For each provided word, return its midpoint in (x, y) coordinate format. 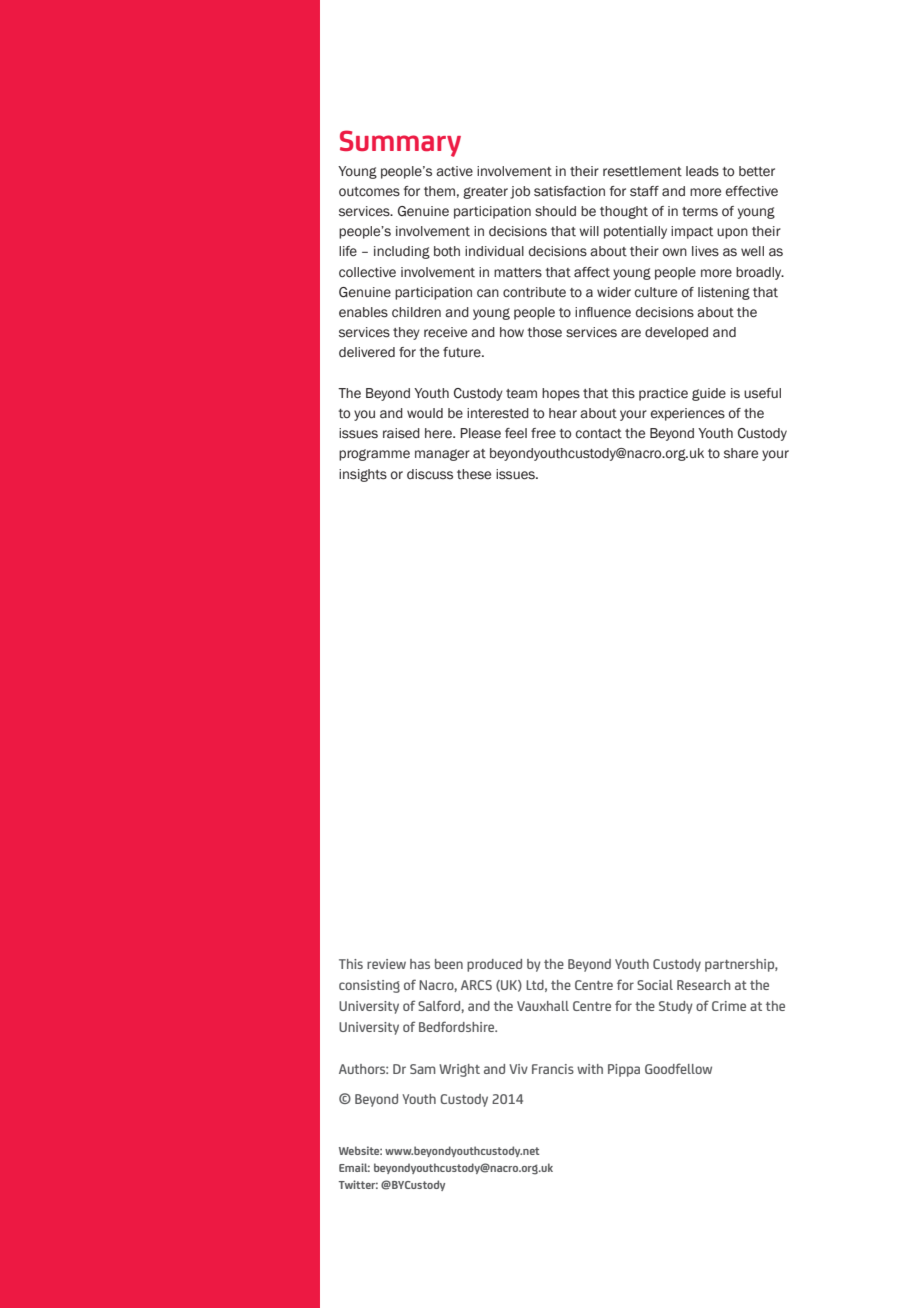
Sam (423, 1069)
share (741, 453)
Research (703, 985)
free (543, 433)
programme (374, 455)
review (386, 964)
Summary (400, 143)
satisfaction (569, 191)
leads (702, 171)
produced (494, 965)
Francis (553, 1069)
